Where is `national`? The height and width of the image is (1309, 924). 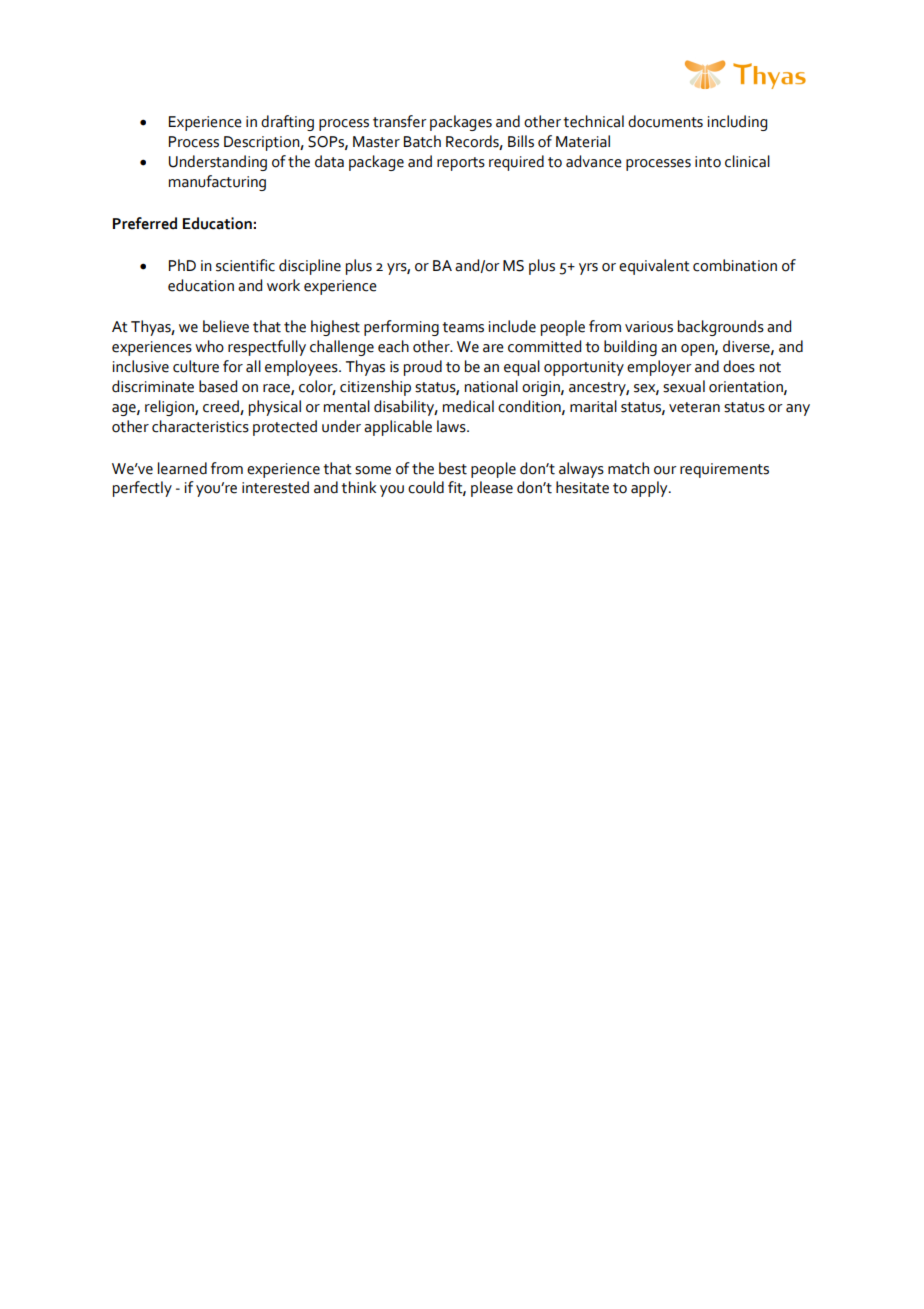 national is located at coordinates (491, 386).
